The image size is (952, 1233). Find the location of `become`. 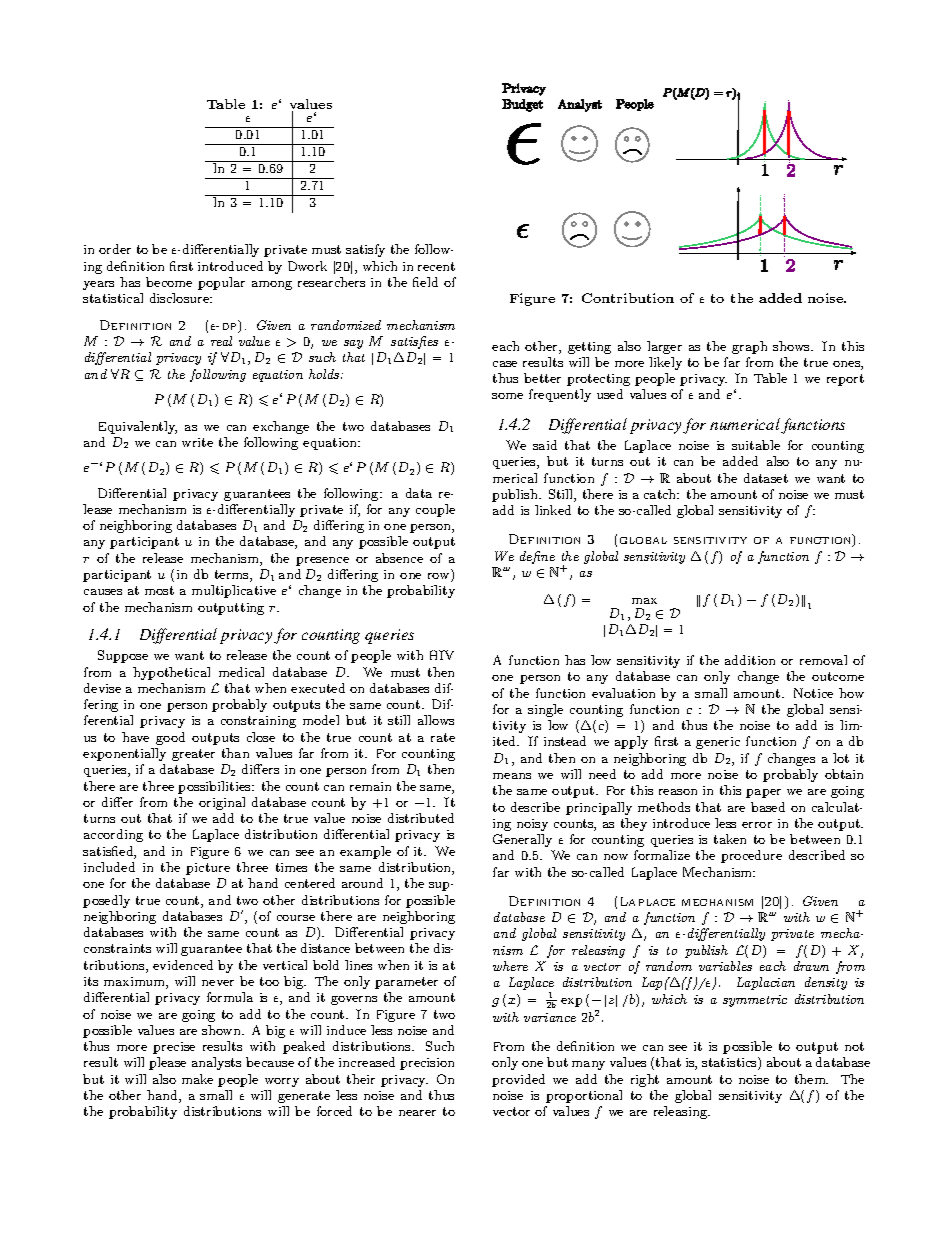

become is located at coordinates (169, 282).
